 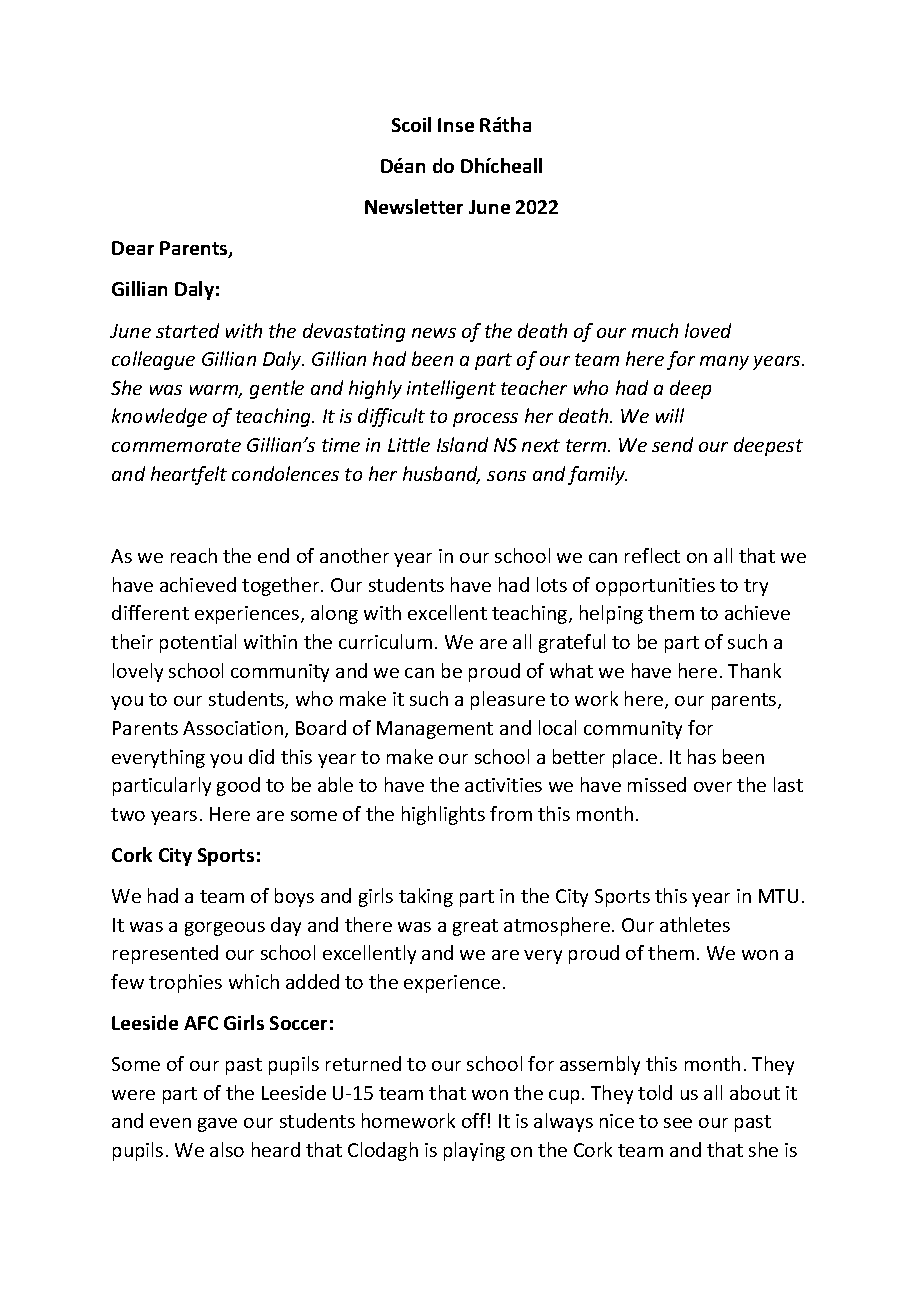 What do you see at coordinates (678, 1123) in the page?
I see `see` at bounding box center [678, 1123].
